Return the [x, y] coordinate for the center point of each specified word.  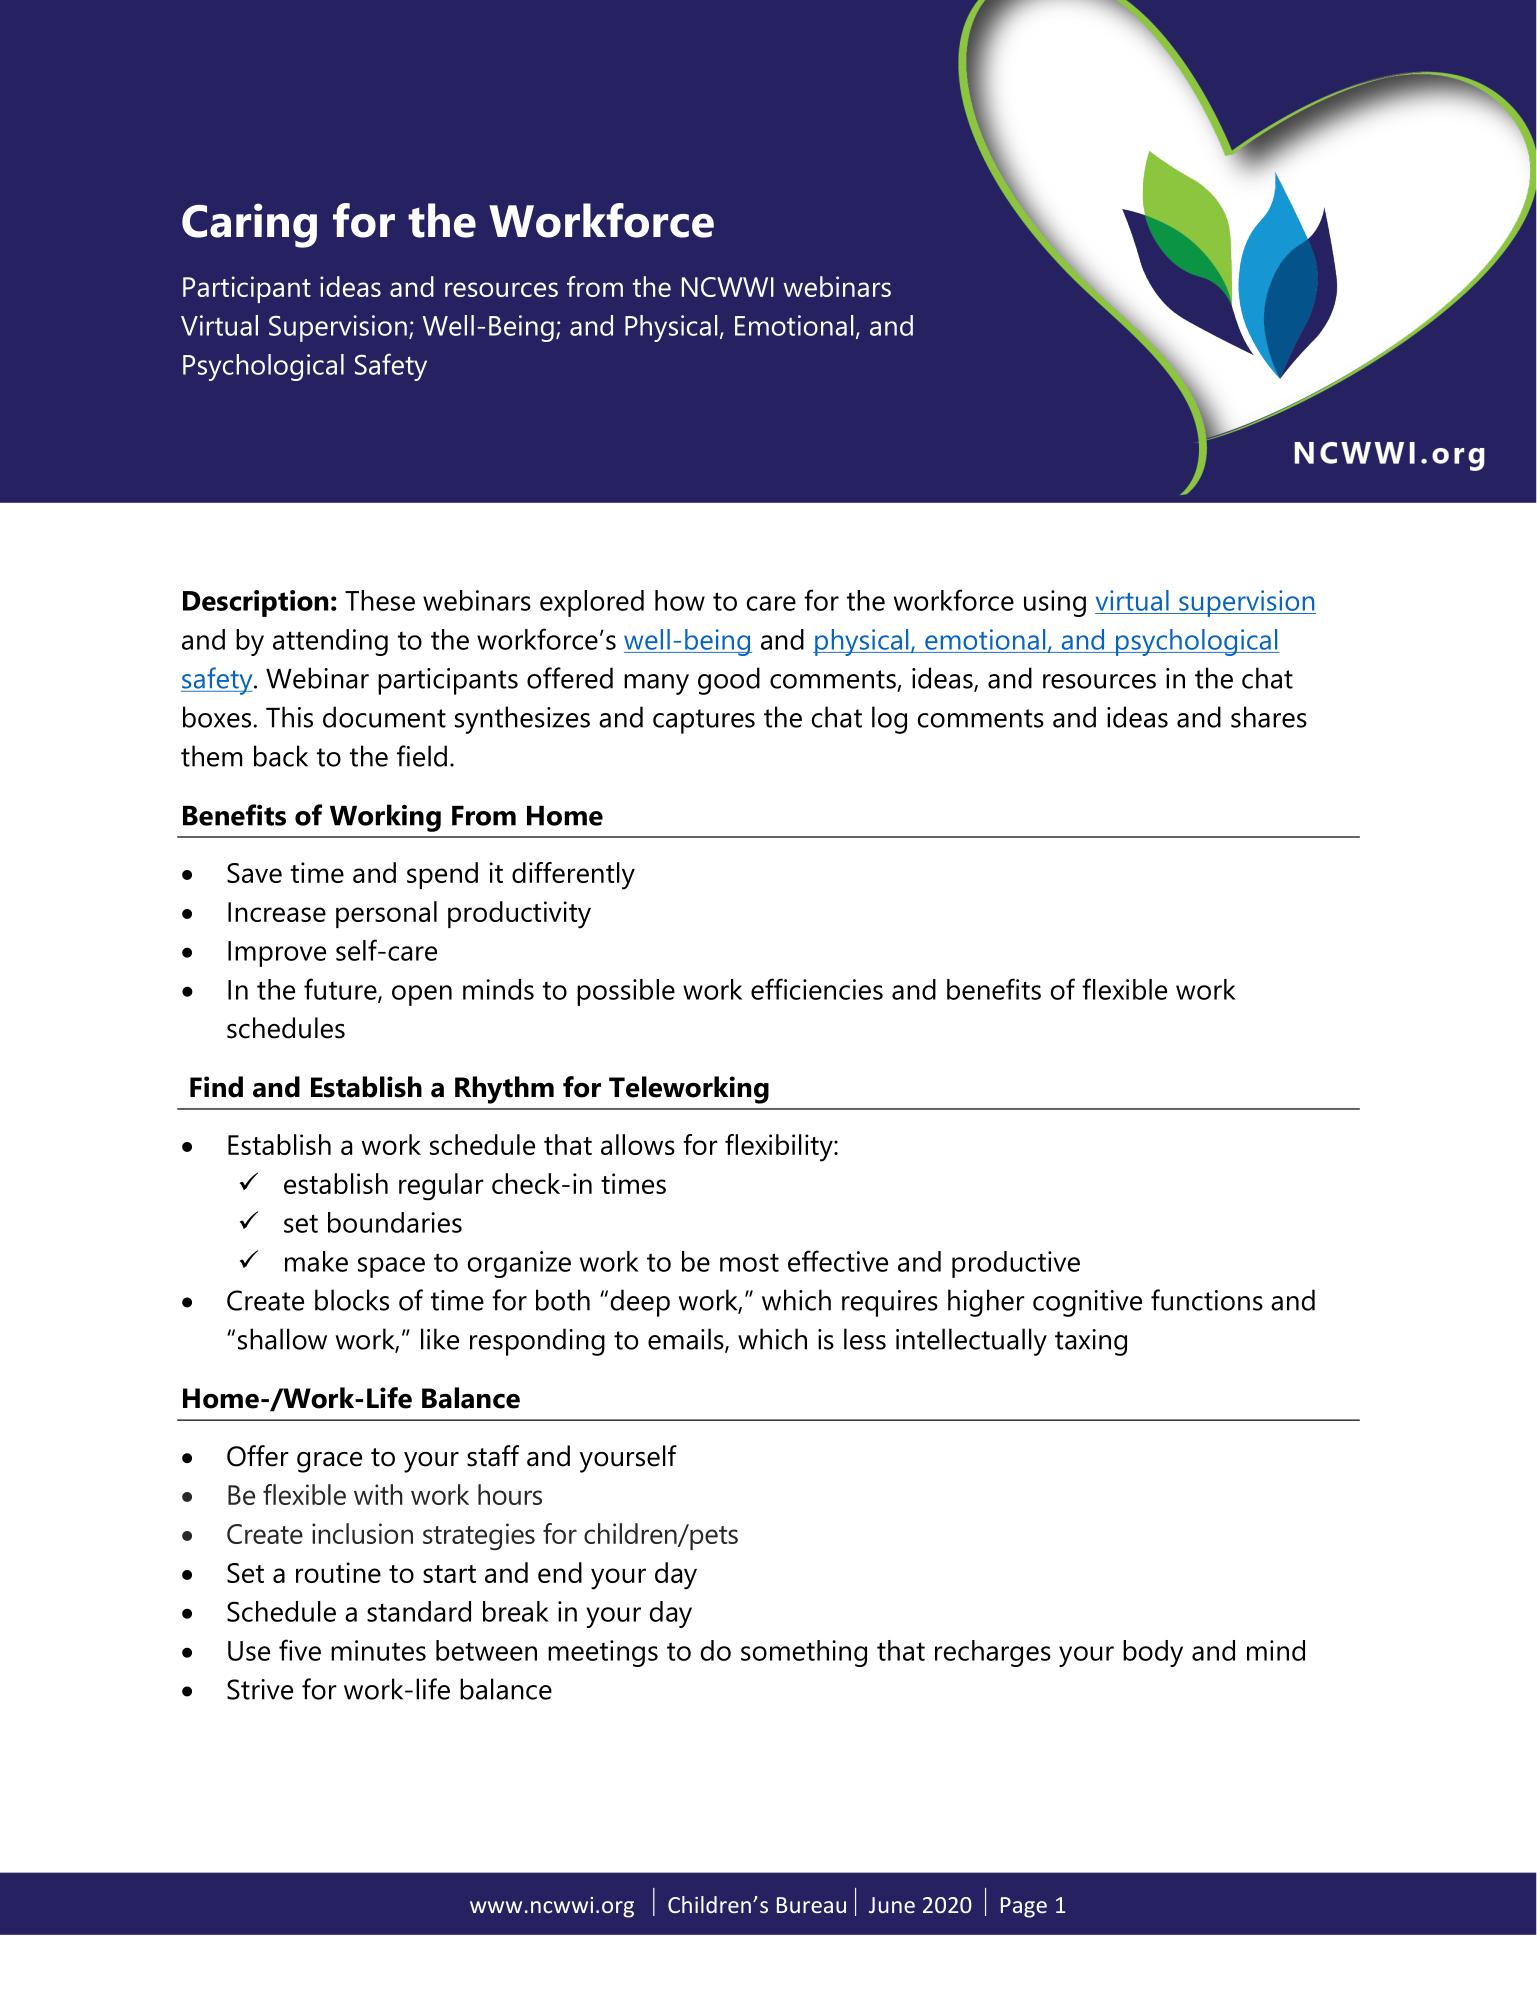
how [680, 600]
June [892, 1905]
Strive [260, 1689]
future [341, 990]
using [1055, 603]
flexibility [780, 1148]
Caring [249, 225]
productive [1016, 1264]
